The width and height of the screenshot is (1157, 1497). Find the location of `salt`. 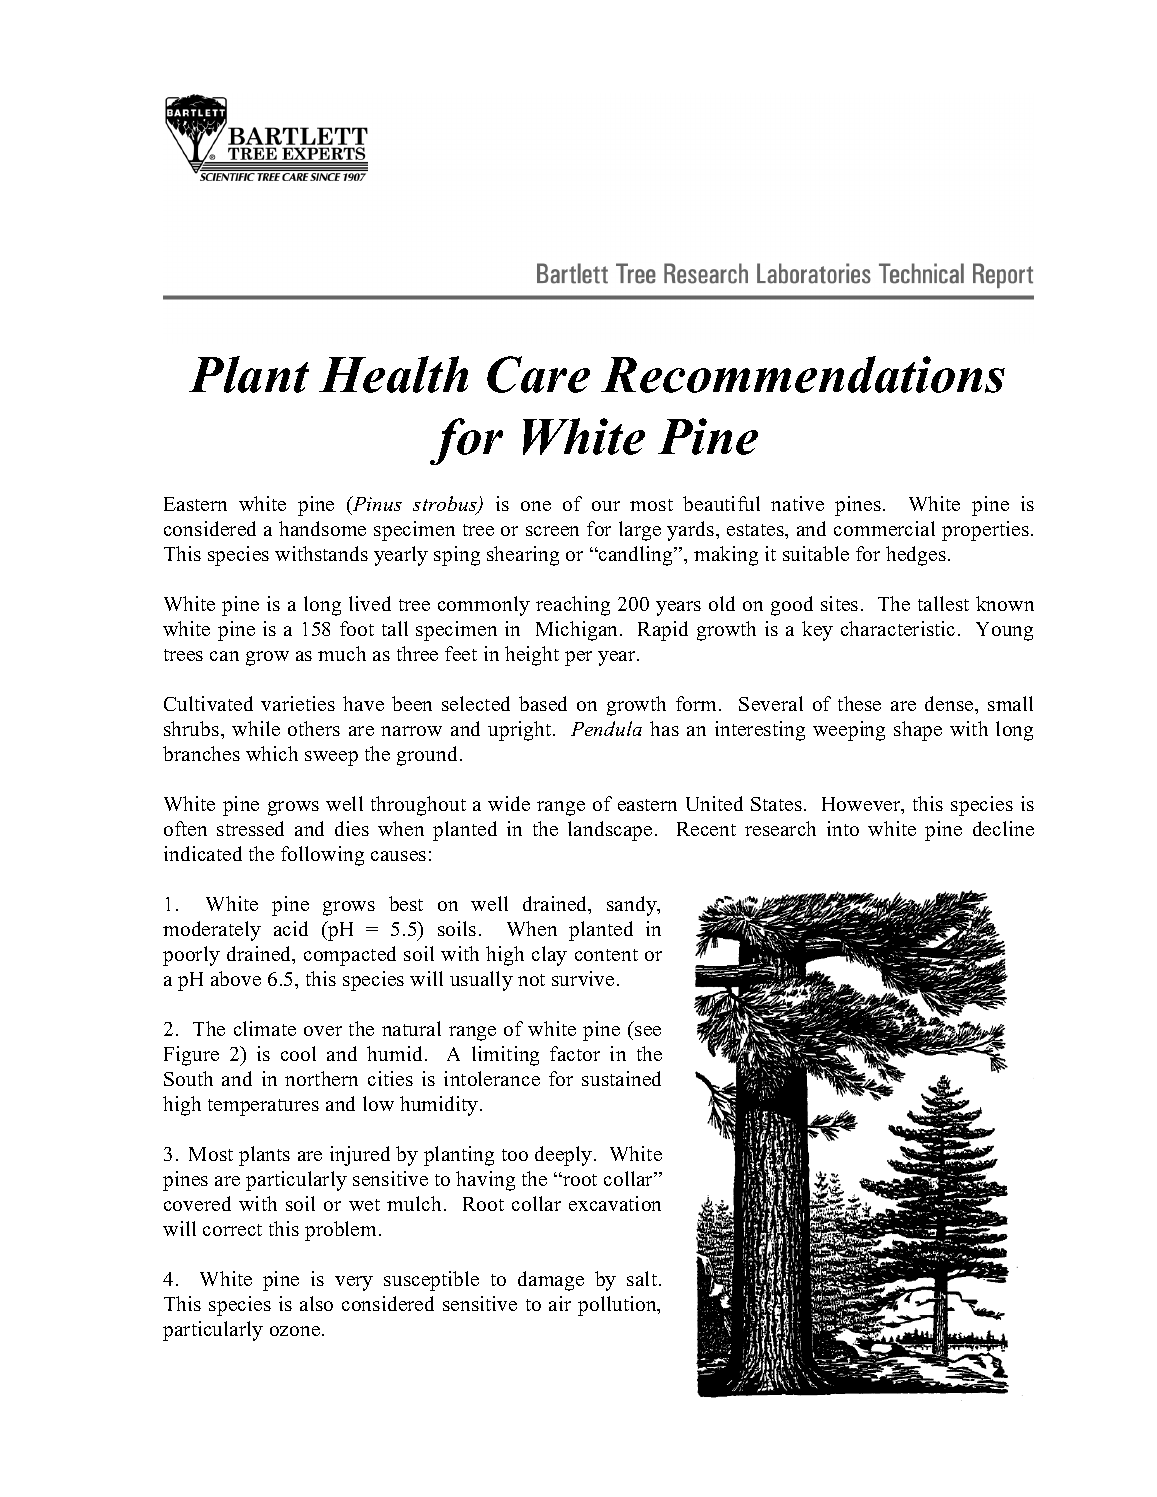

salt is located at coordinates (642, 1278).
